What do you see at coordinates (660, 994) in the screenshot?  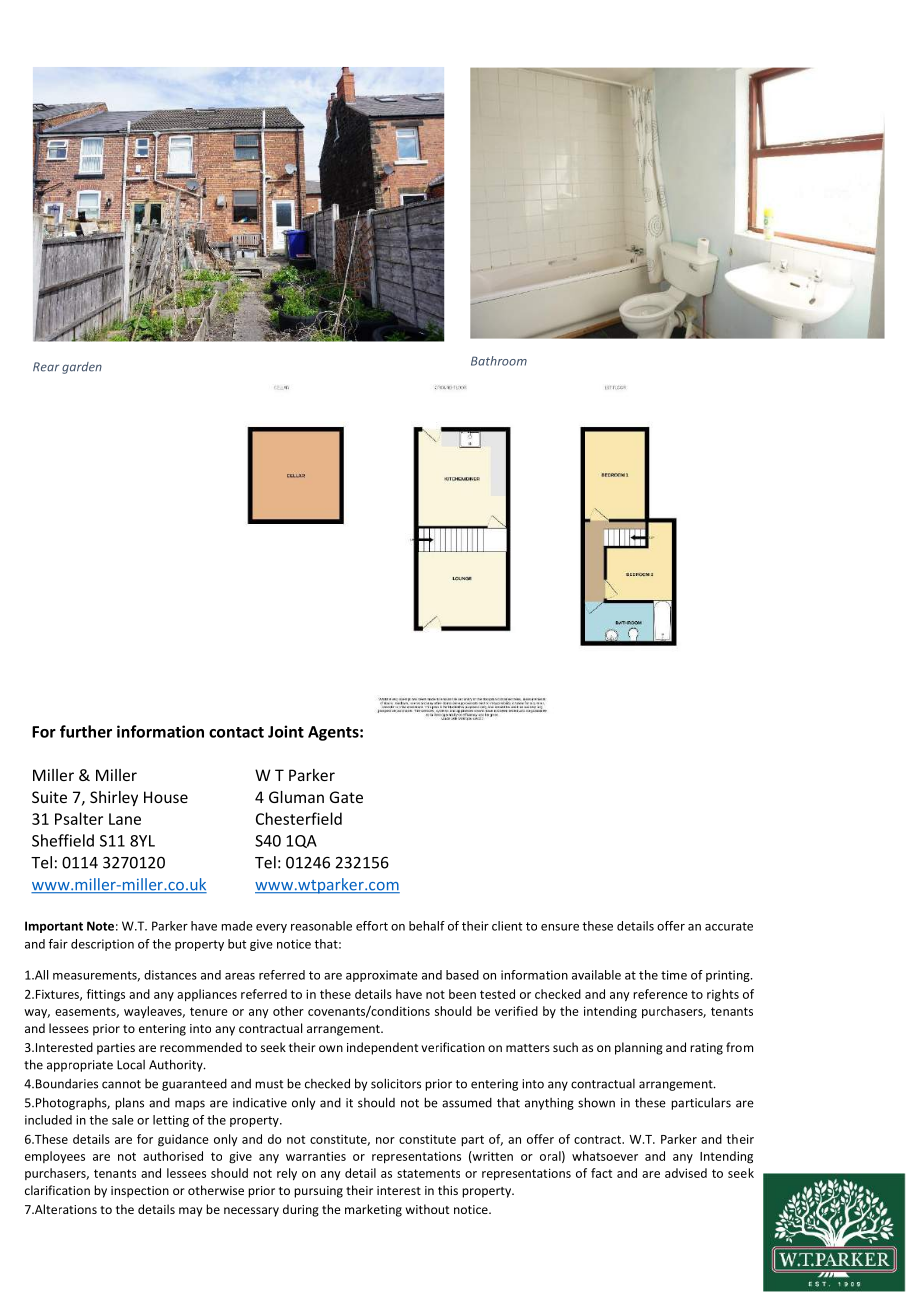 I see `reference` at bounding box center [660, 994].
